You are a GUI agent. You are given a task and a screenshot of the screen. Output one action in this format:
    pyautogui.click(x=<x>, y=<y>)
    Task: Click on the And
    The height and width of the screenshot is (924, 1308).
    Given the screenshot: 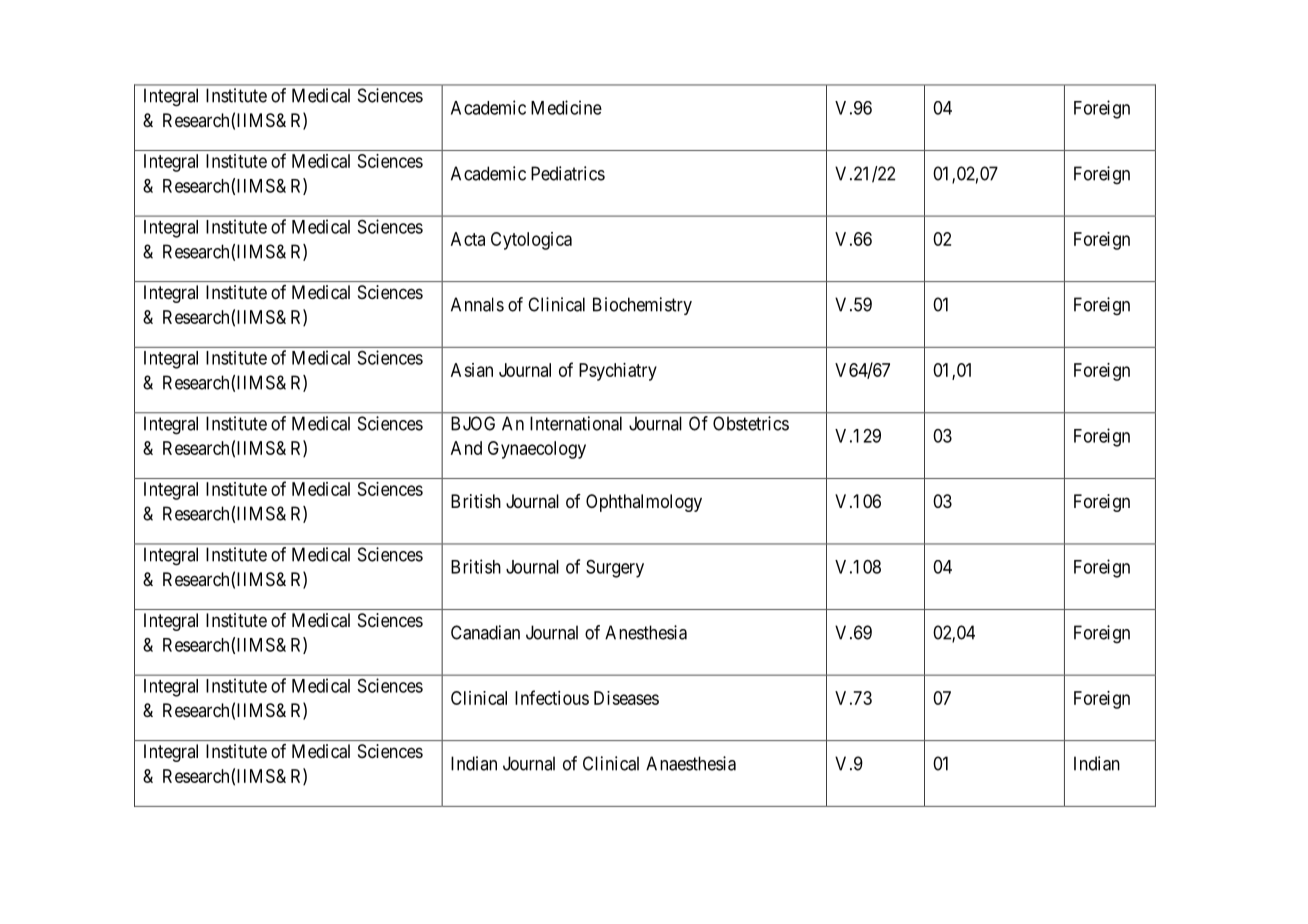 What is the action you would take?
    pyautogui.click(x=466, y=448)
